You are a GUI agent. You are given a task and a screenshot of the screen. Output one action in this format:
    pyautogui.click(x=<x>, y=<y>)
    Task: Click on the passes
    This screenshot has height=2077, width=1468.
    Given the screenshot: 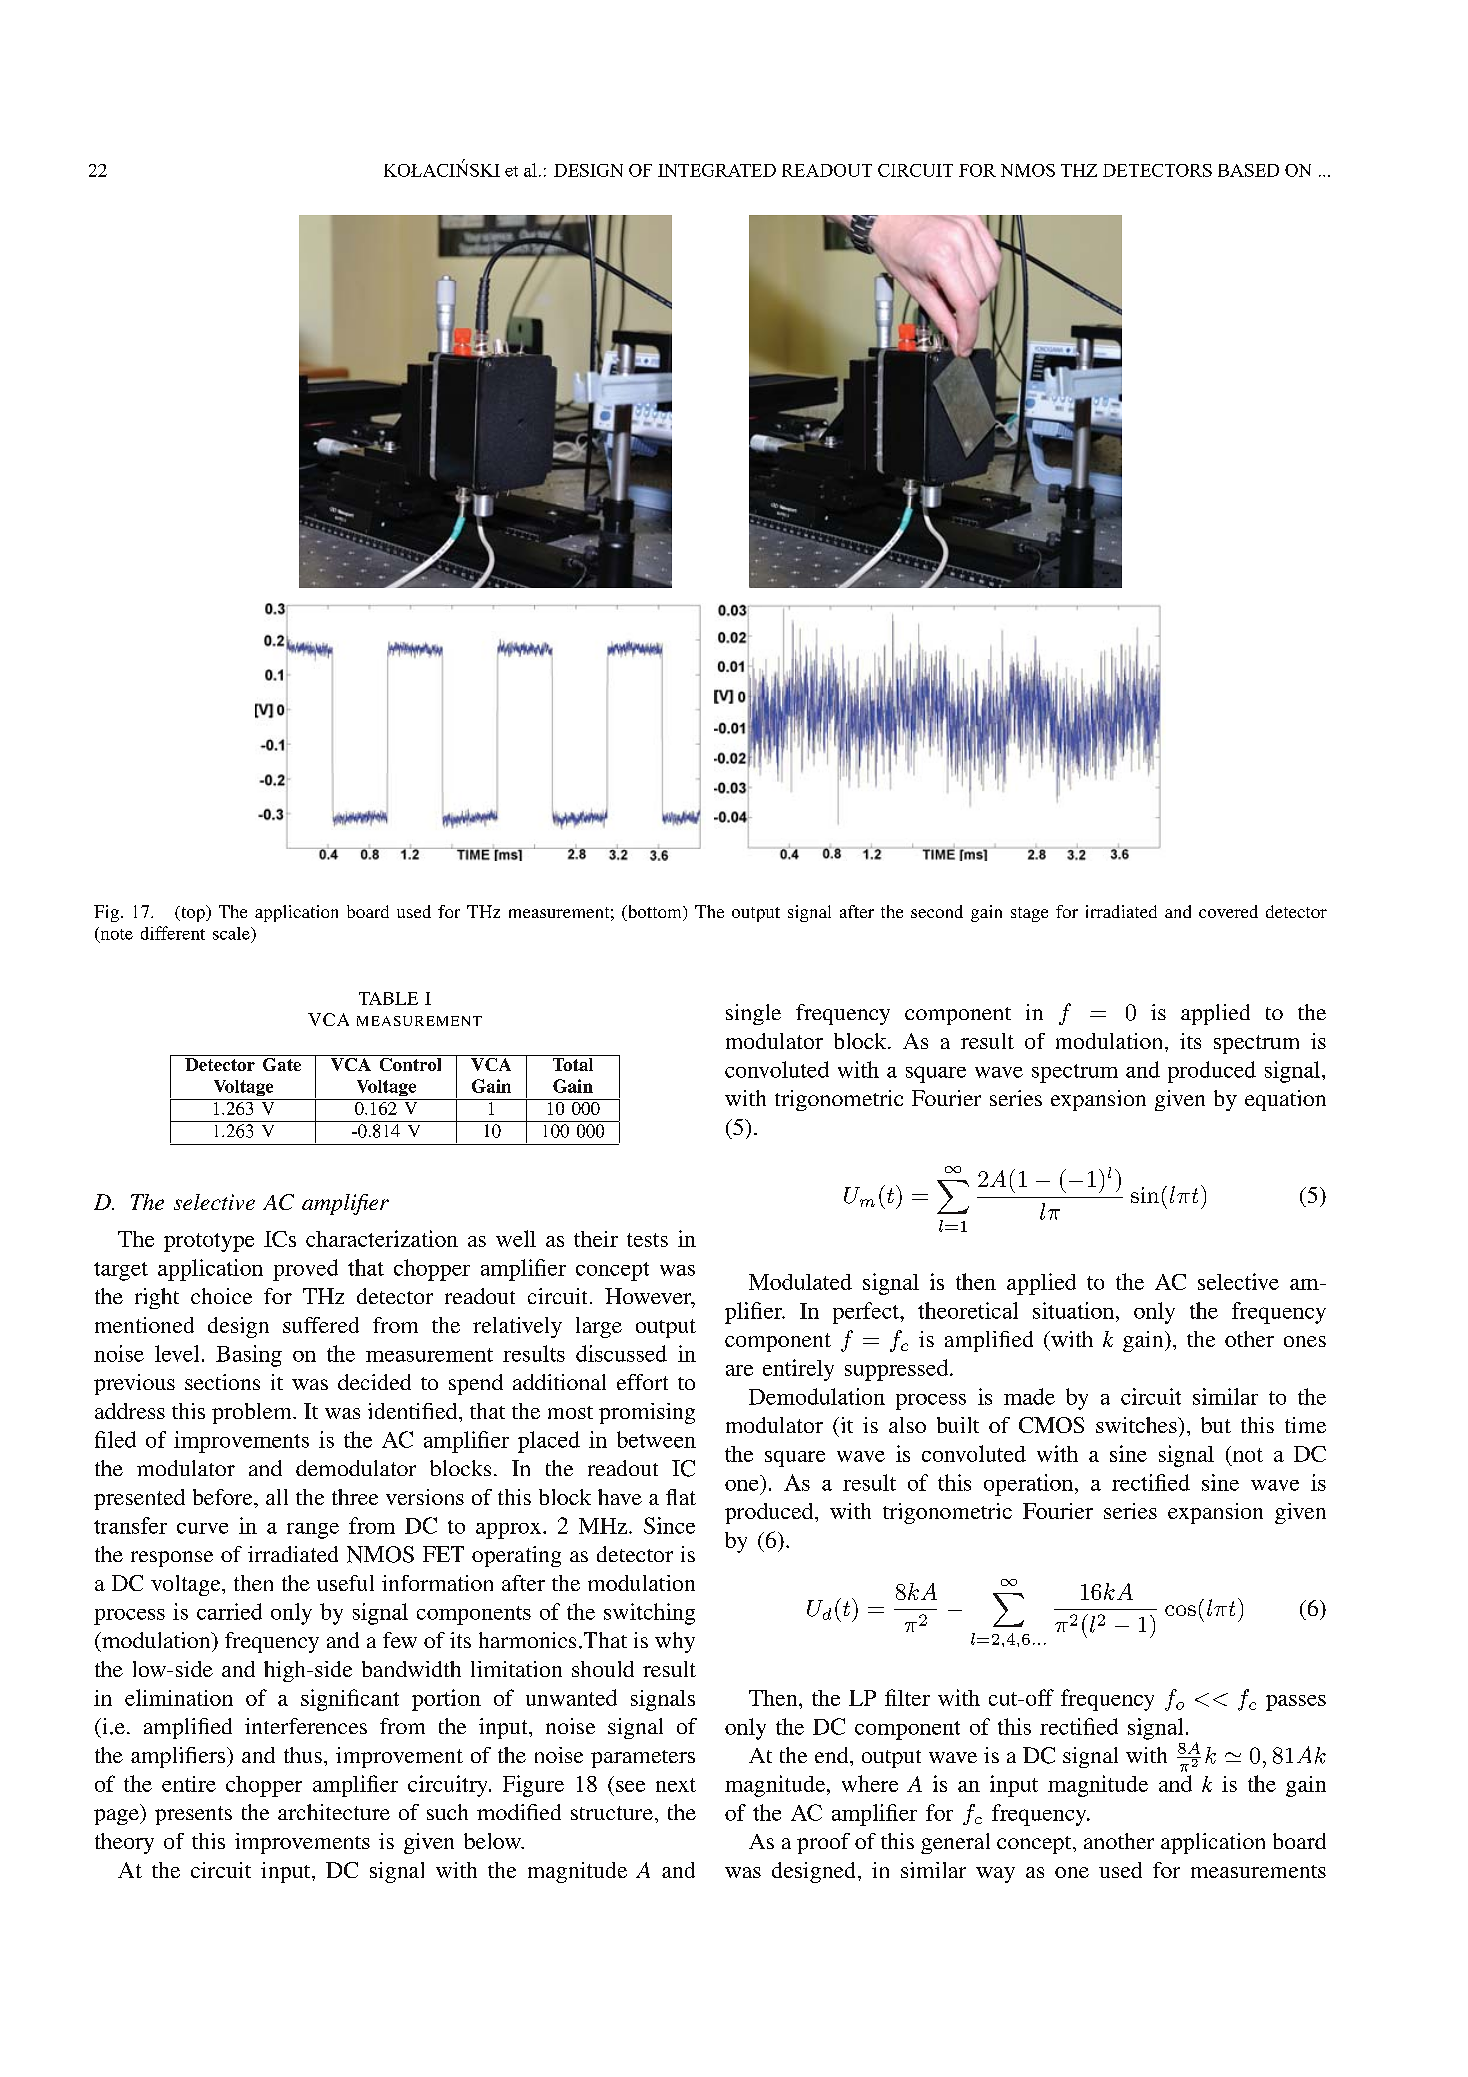 What is the action you would take?
    pyautogui.click(x=1296, y=1703)
